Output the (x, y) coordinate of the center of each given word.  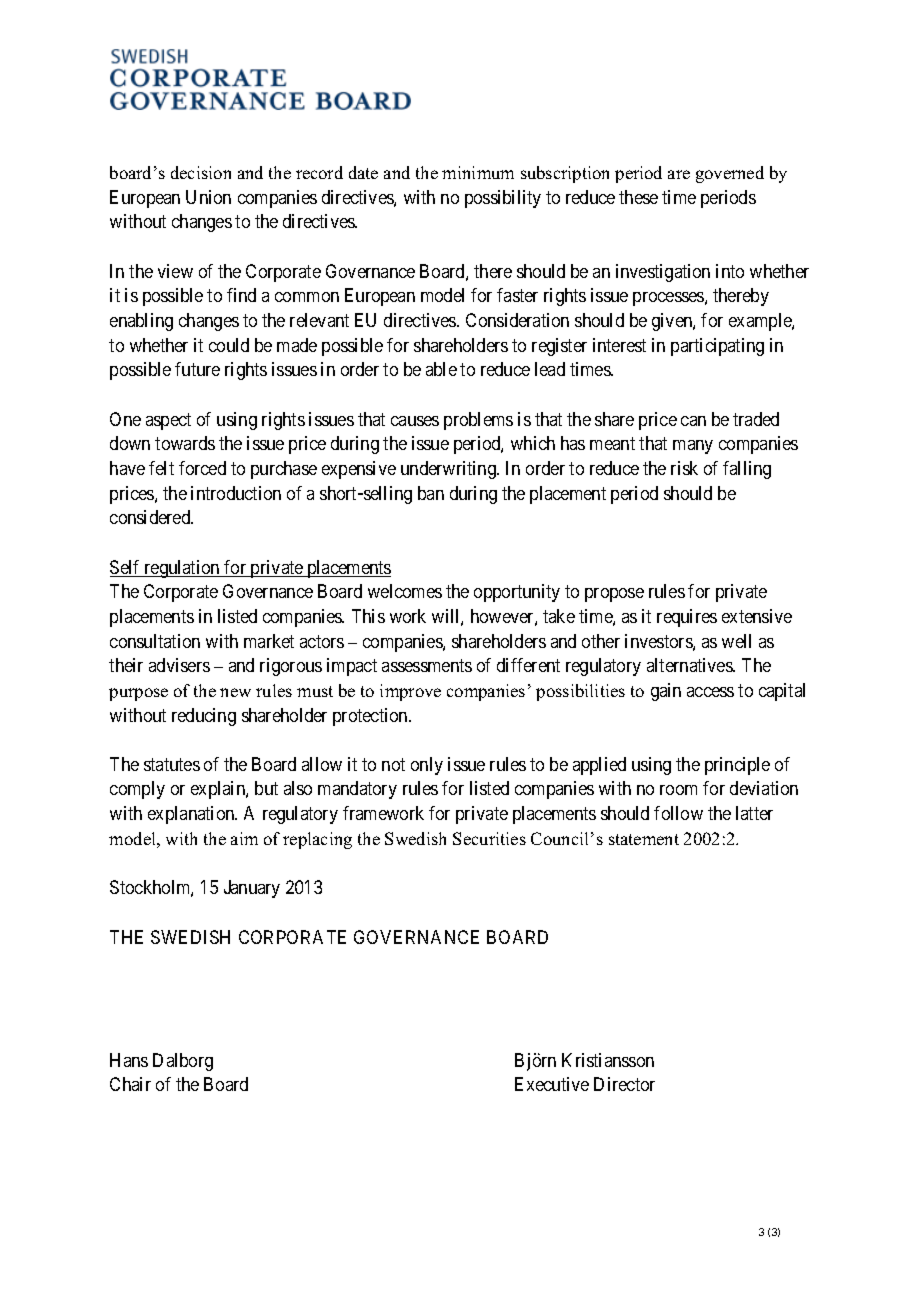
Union (208, 197)
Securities (489, 838)
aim (244, 838)
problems (478, 421)
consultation (155, 641)
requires (687, 618)
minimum (478, 172)
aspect (168, 421)
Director (624, 1084)
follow (678, 813)
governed (730, 174)
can (693, 421)
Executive (552, 1084)
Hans (129, 1060)
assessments (427, 665)
